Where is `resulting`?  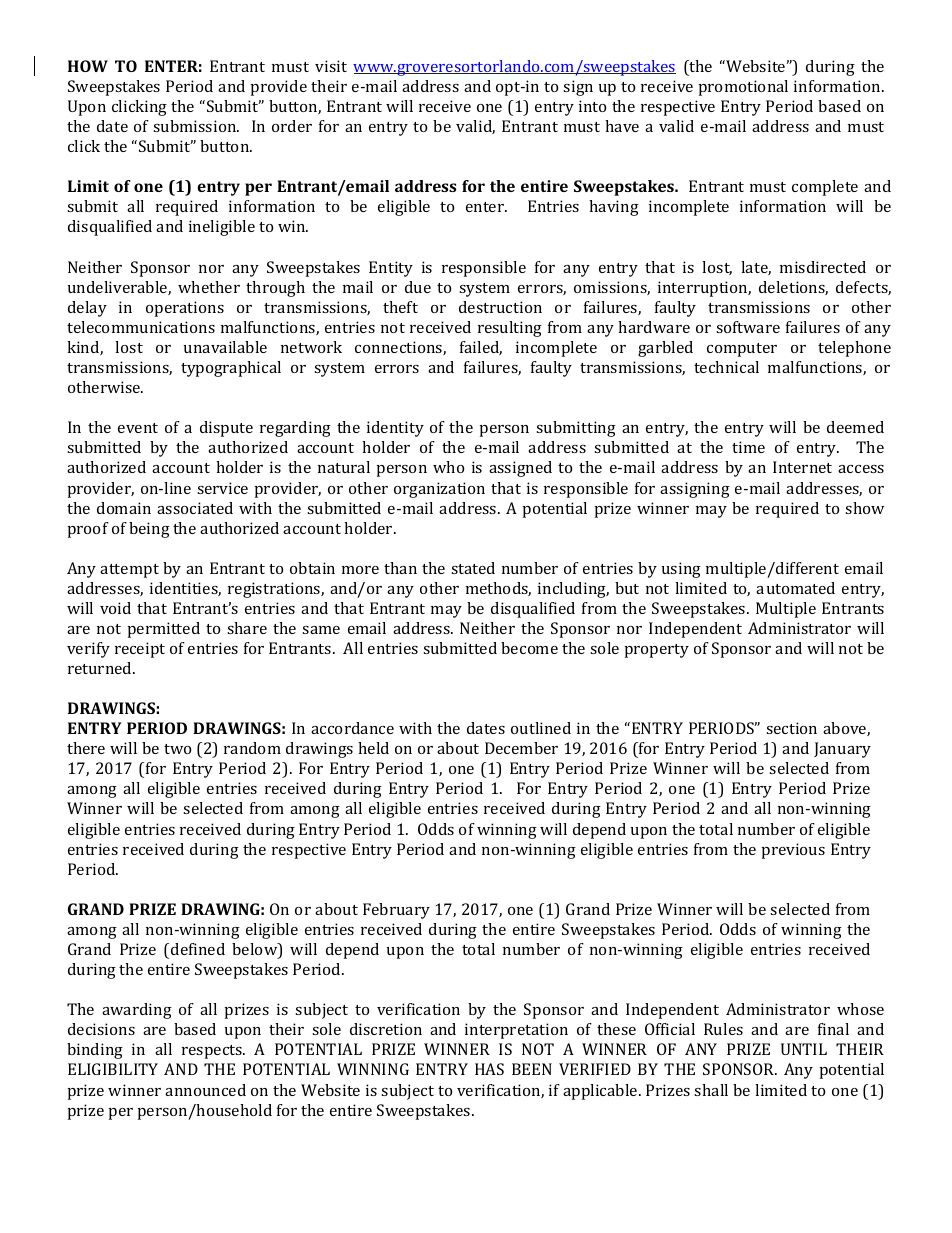 resulting is located at coordinates (510, 329).
